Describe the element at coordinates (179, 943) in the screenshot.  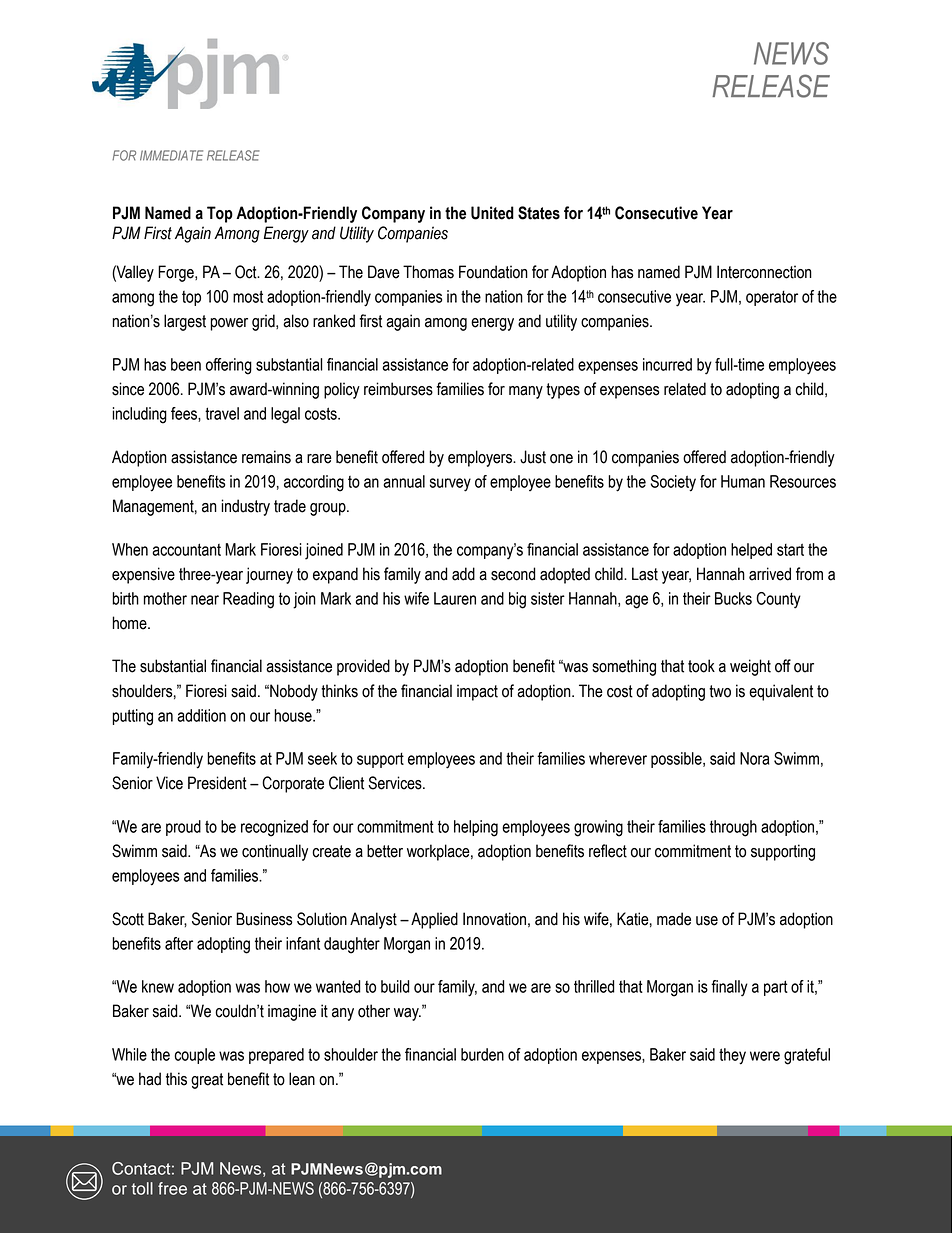
I see `after` at that location.
